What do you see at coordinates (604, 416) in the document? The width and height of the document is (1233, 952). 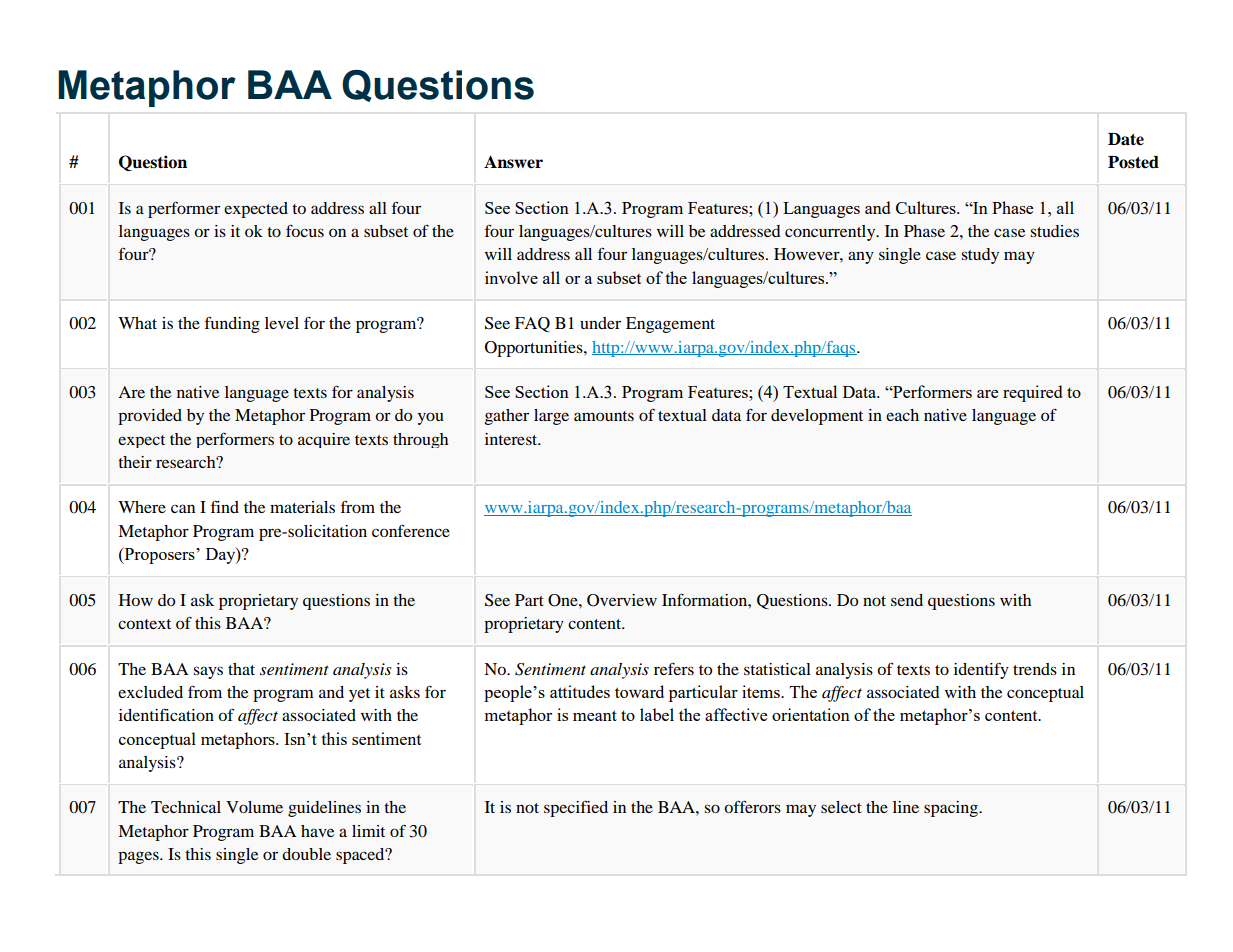 I see `amounts` at bounding box center [604, 416].
